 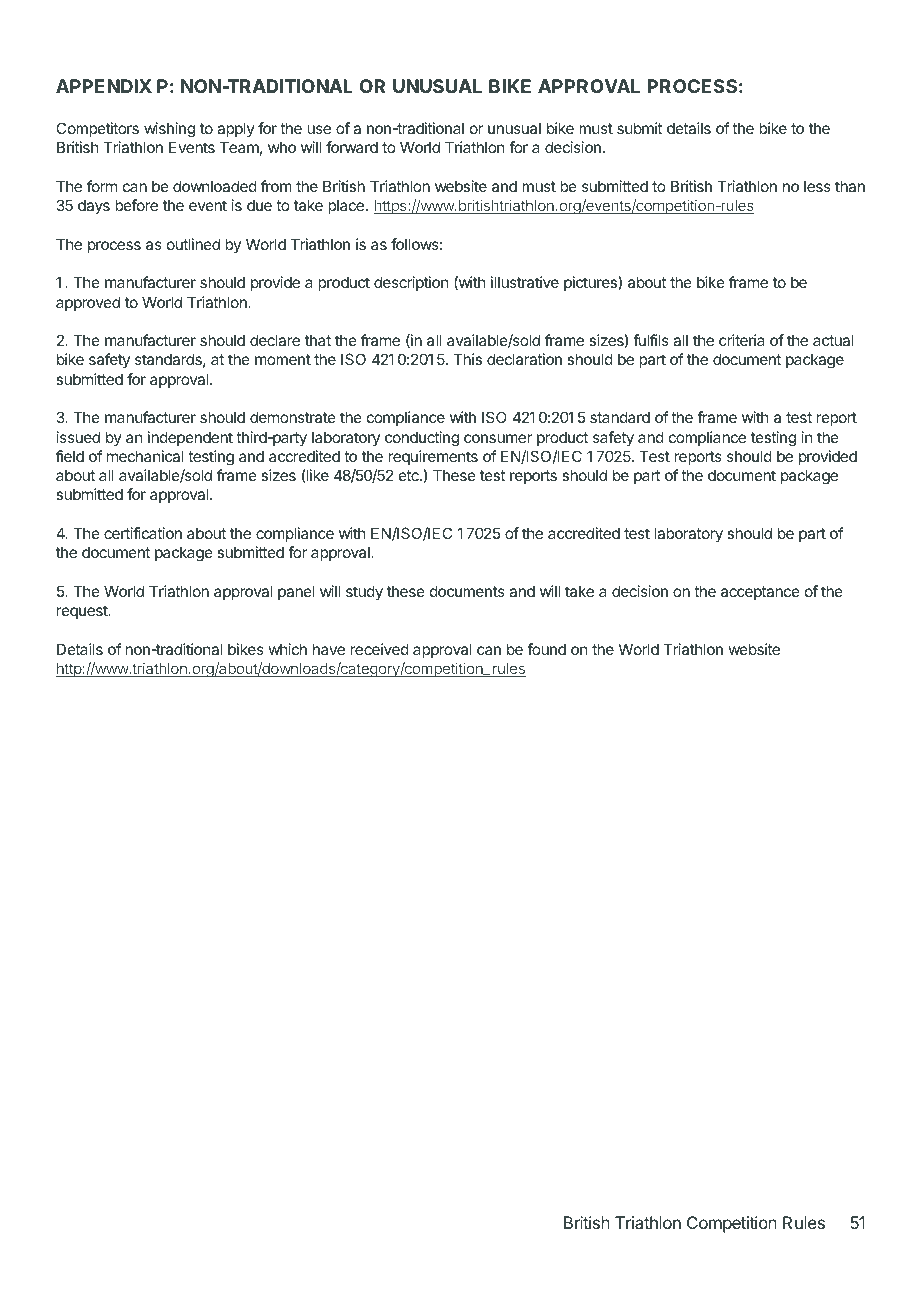 I want to click on acceptance, so click(x=760, y=593).
